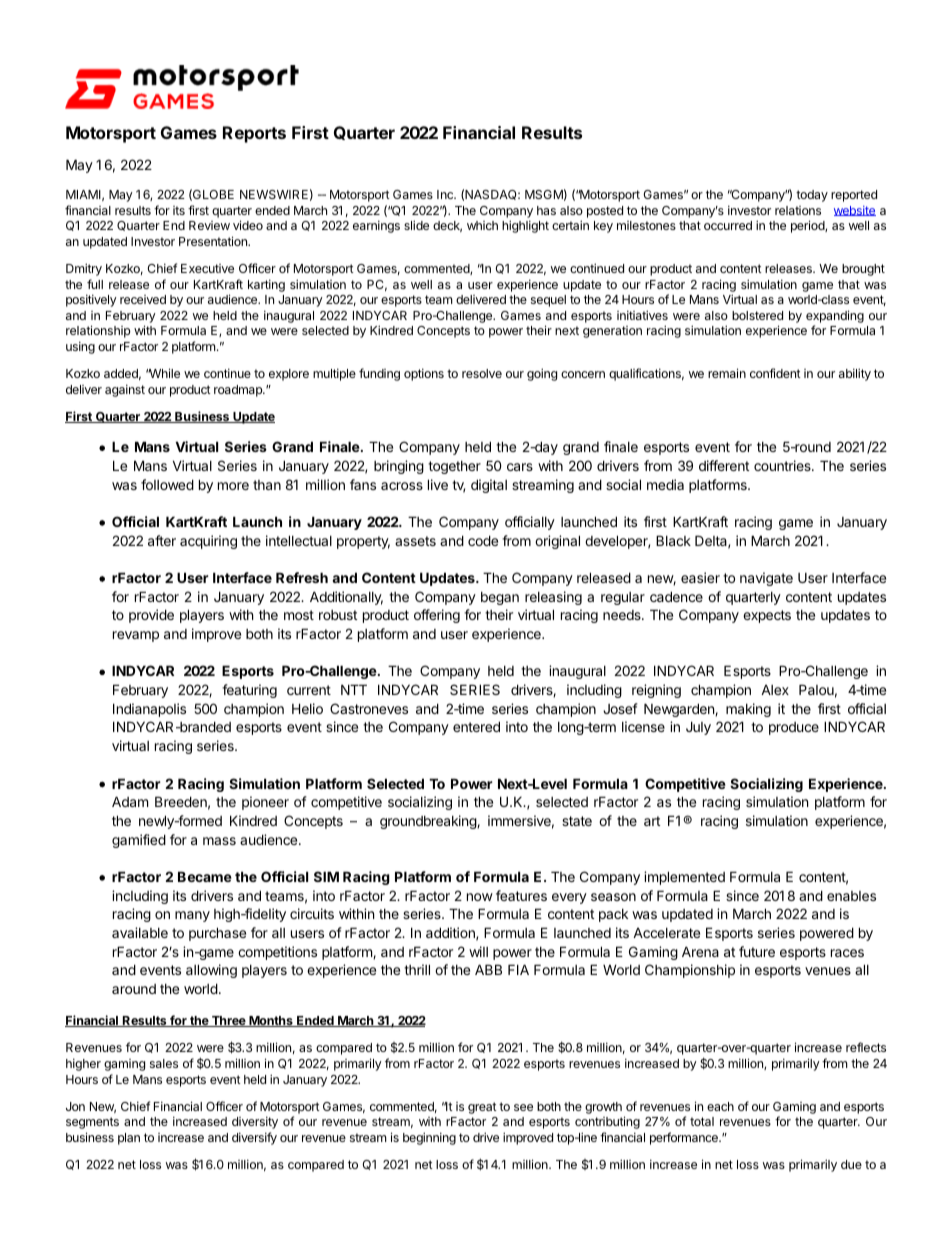  I want to click on which, so click(482, 225).
